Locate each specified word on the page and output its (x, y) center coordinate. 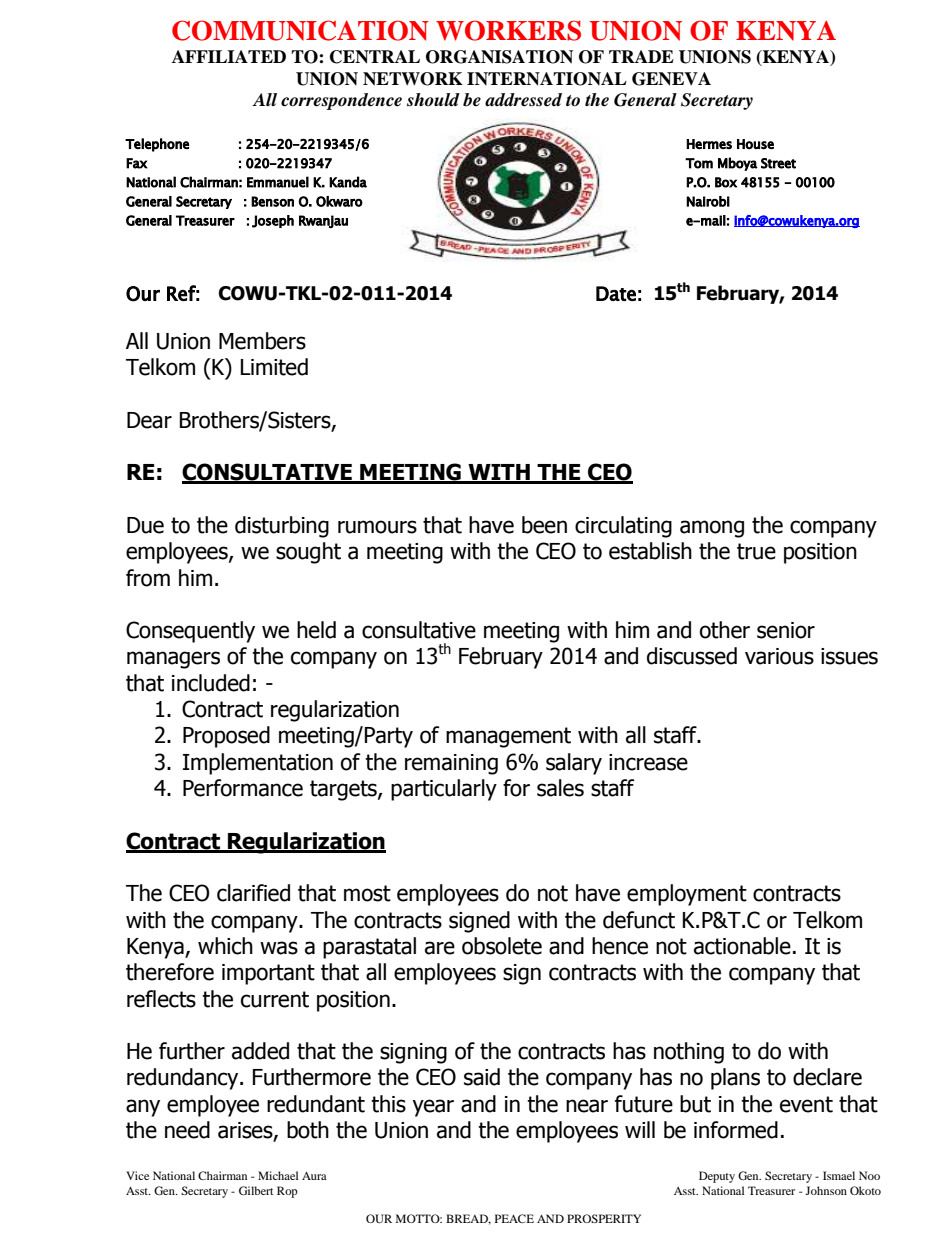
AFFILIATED (229, 56)
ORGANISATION (499, 57)
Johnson (826, 1190)
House (755, 144)
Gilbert (256, 1190)
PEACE (514, 1218)
